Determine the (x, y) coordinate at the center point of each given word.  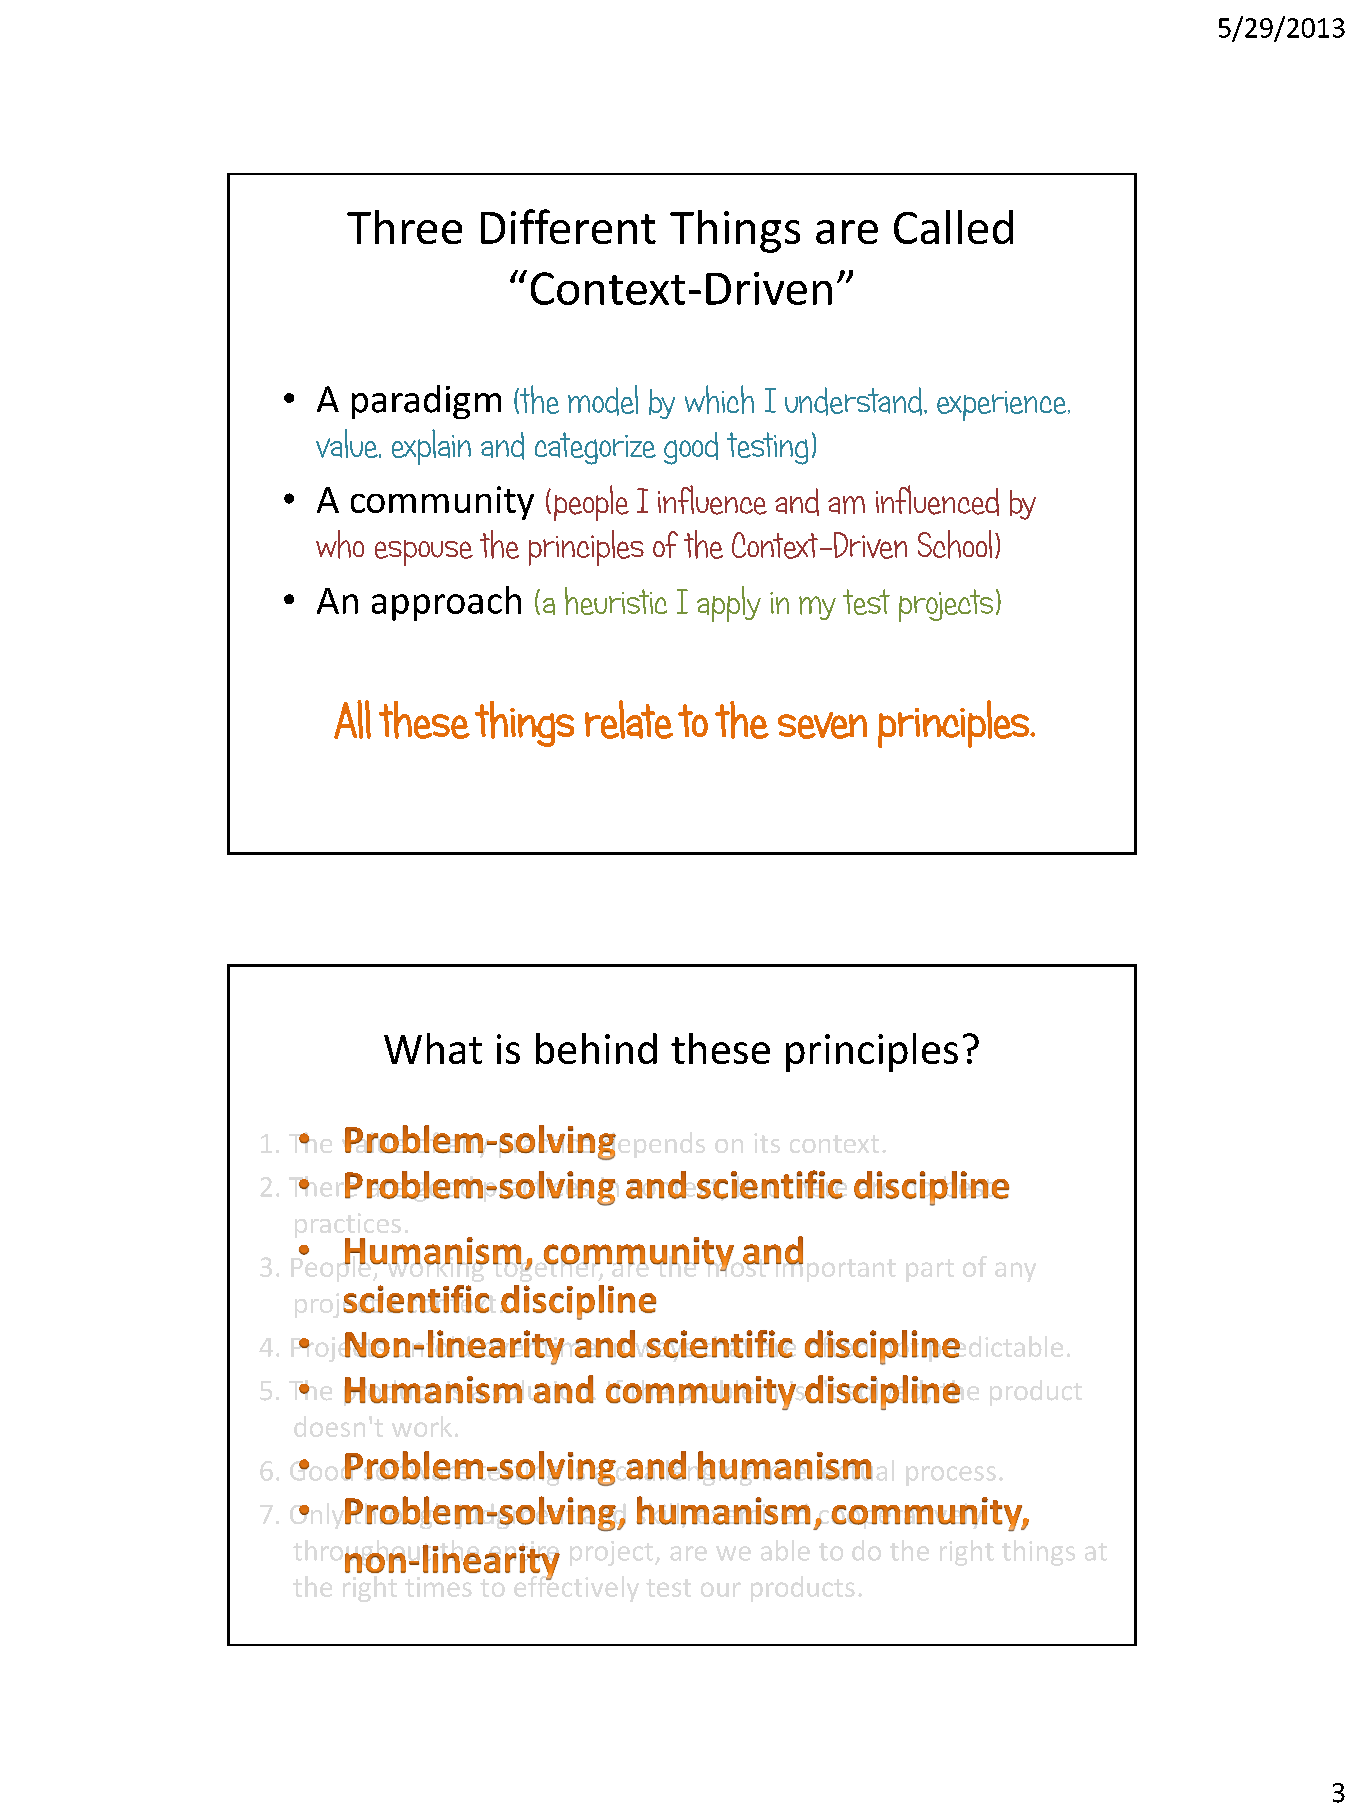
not (899, 1347)
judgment (514, 1513)
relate (629, 719)
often (838, 1345)
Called (953, 227)
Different (568, 226)
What (433, 1048)
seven (822, 725)
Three (404, 227)
